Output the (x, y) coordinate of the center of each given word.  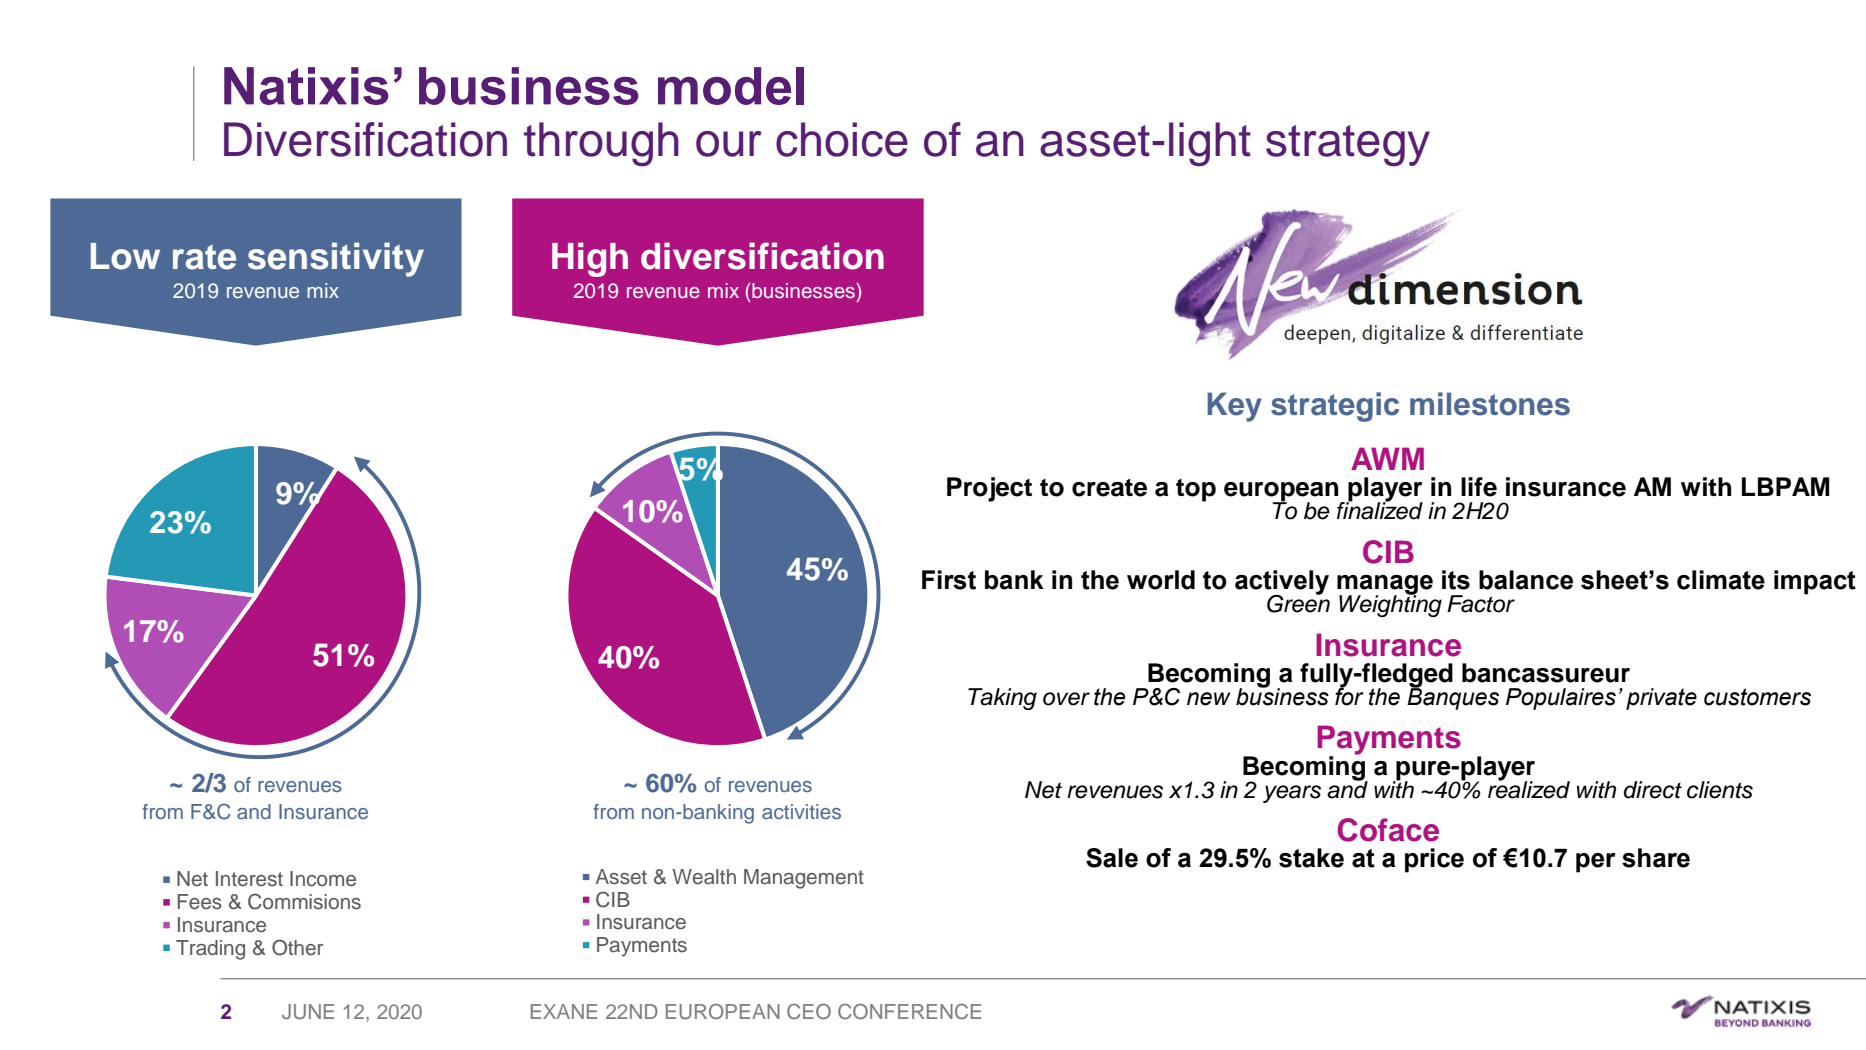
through (601, 144)
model (731, 86)
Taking (1002, 699)
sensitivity (336, 259)
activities (801, 811)
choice (842, 139)
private (1661, 699)
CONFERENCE (909, 1012)
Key (1234, 407)
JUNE (308, 1012)
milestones (1490, 404)
